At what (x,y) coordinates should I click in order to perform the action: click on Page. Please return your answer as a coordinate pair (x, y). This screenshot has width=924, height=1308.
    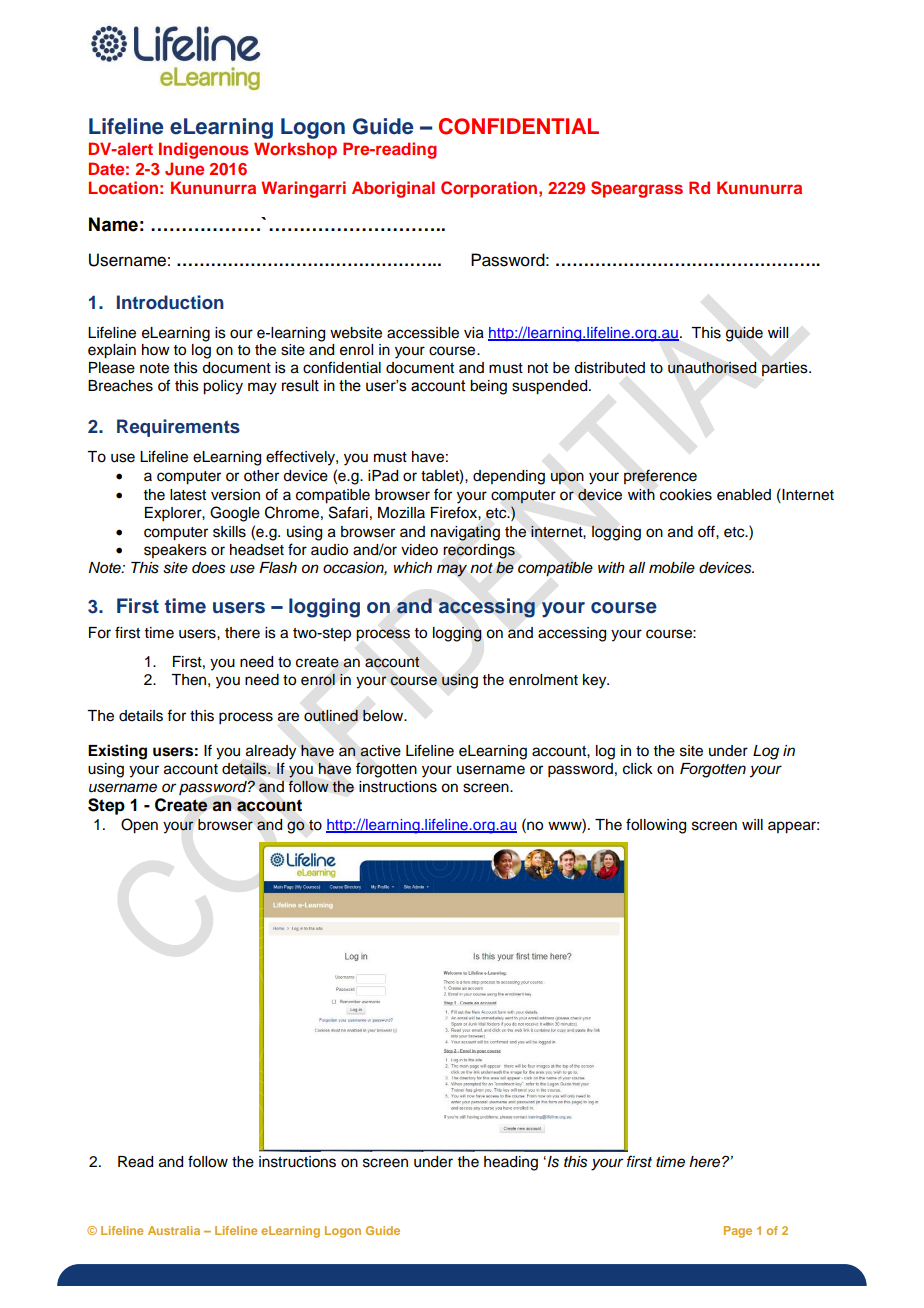
    Looking at the image, I should click on (738, 1232).
